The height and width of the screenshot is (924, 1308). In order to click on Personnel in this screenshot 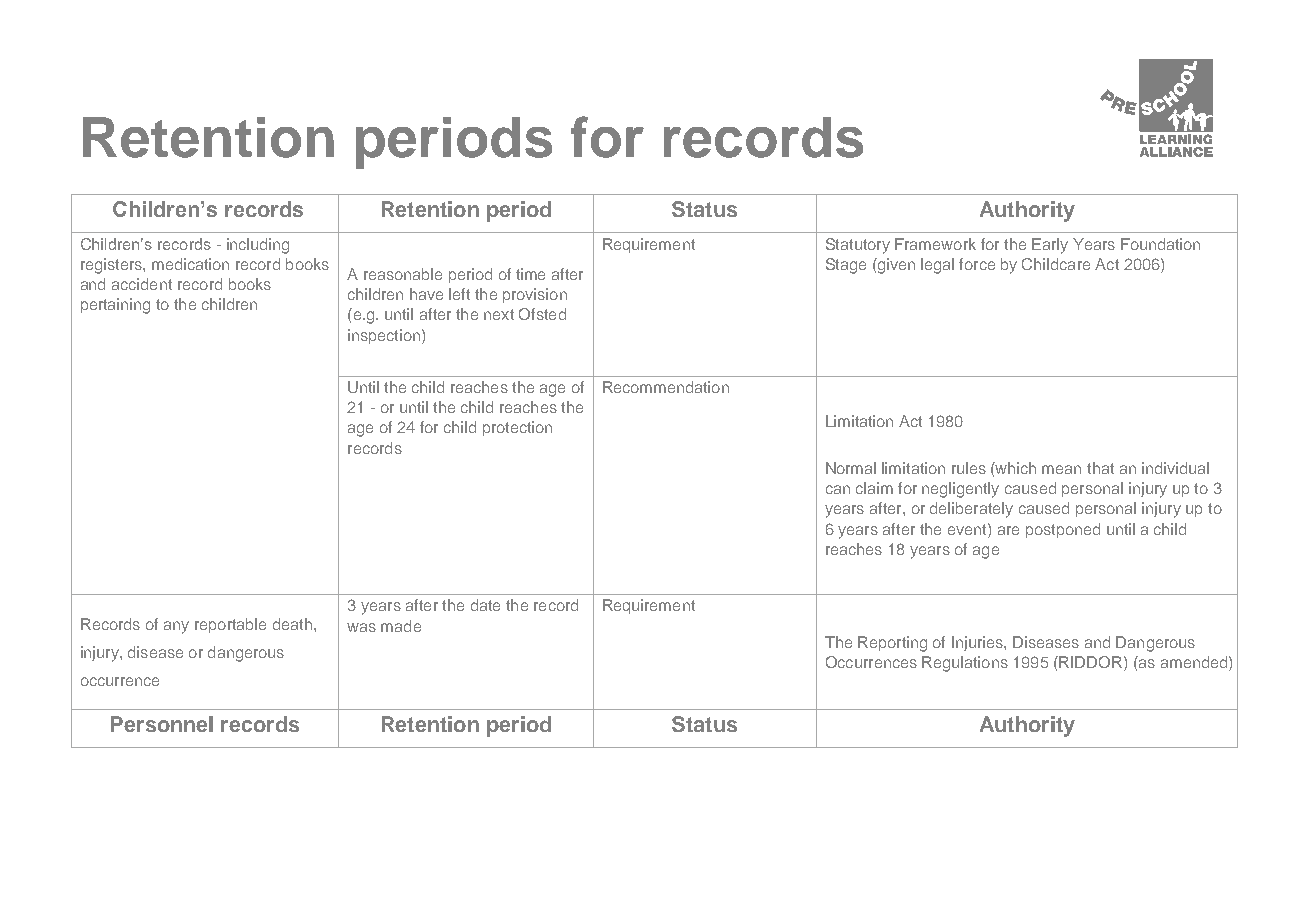, I will do `click(162, 724)`.
